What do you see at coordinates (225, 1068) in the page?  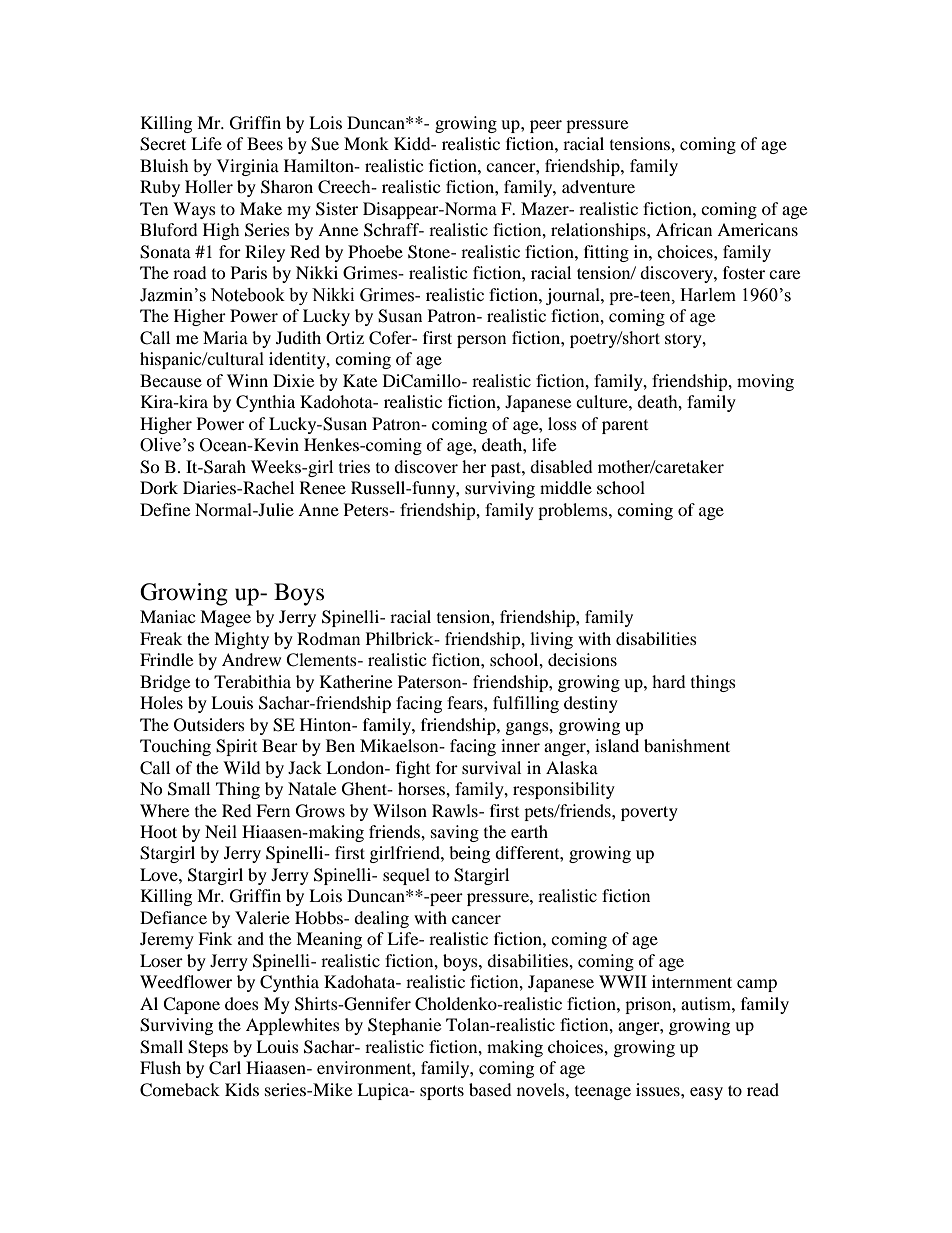 I see `Carl` at bounding box center [225, 1068].
